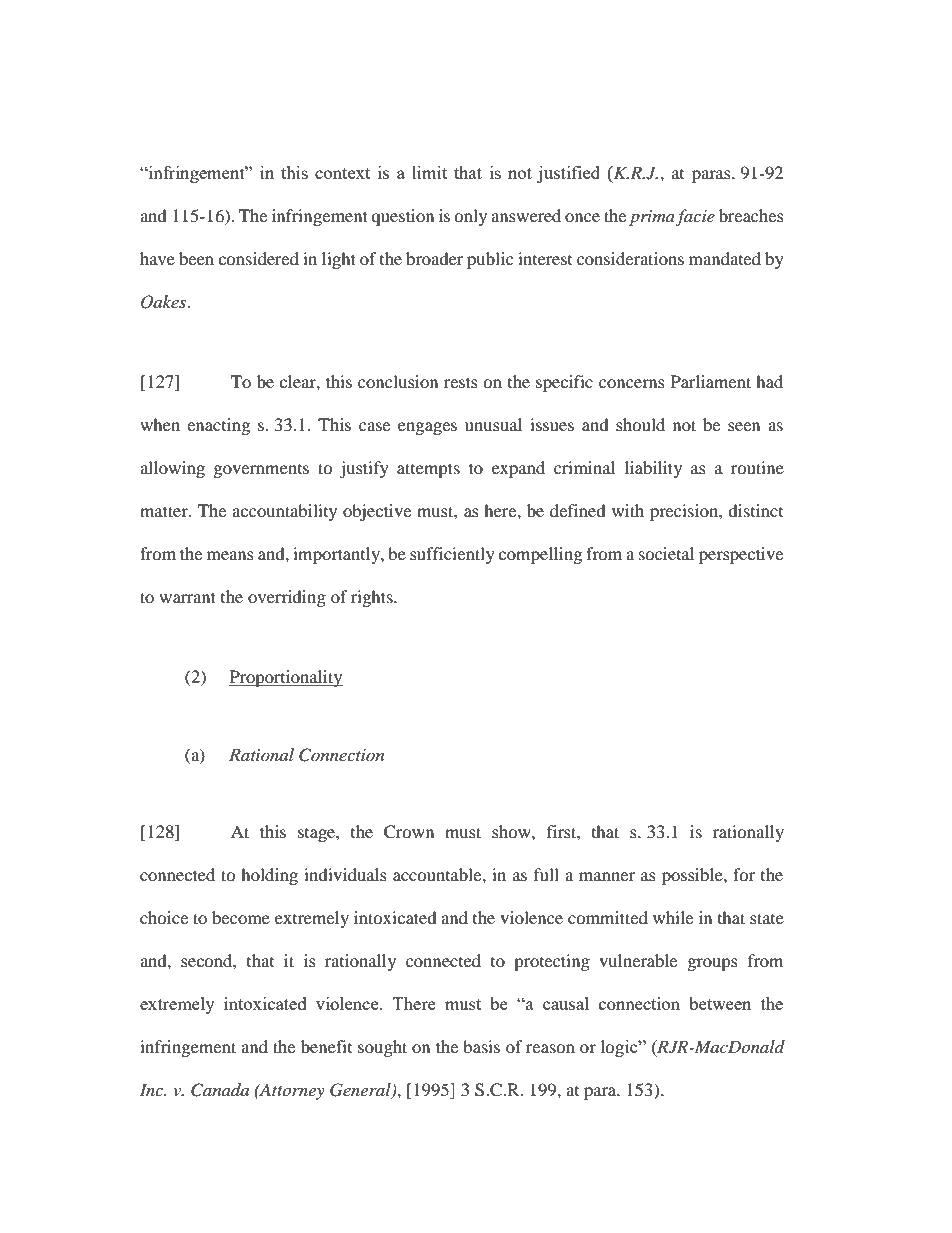 The image size is (952, 1233). What do you see at coordinates (286, 678) in the image?
I see `Proportionality` at bounding box center [286, 678].
